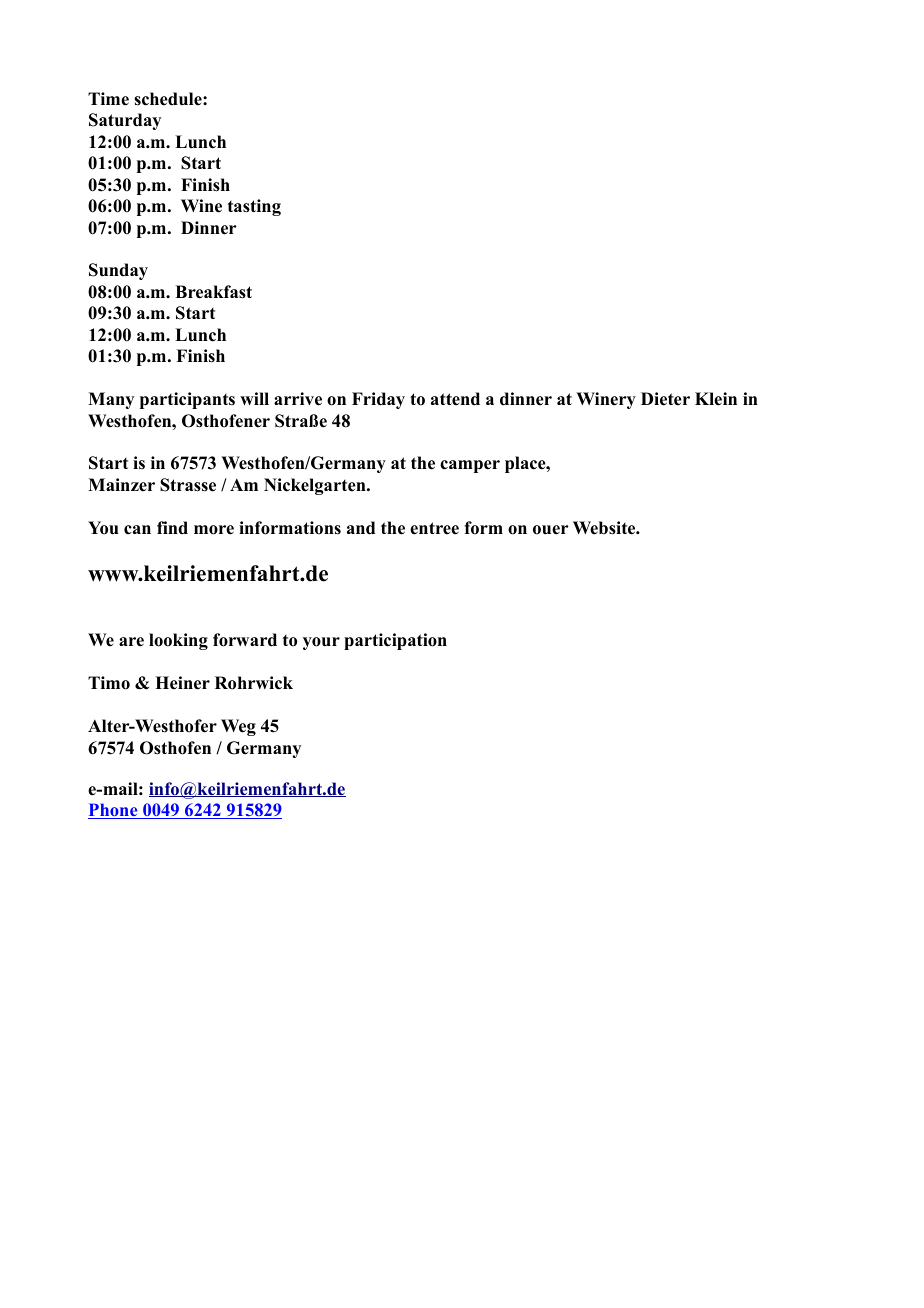  What do you see at coordinates (213, 292) in the page?
I see `Breakfast` at bounding box center [213, 292].
